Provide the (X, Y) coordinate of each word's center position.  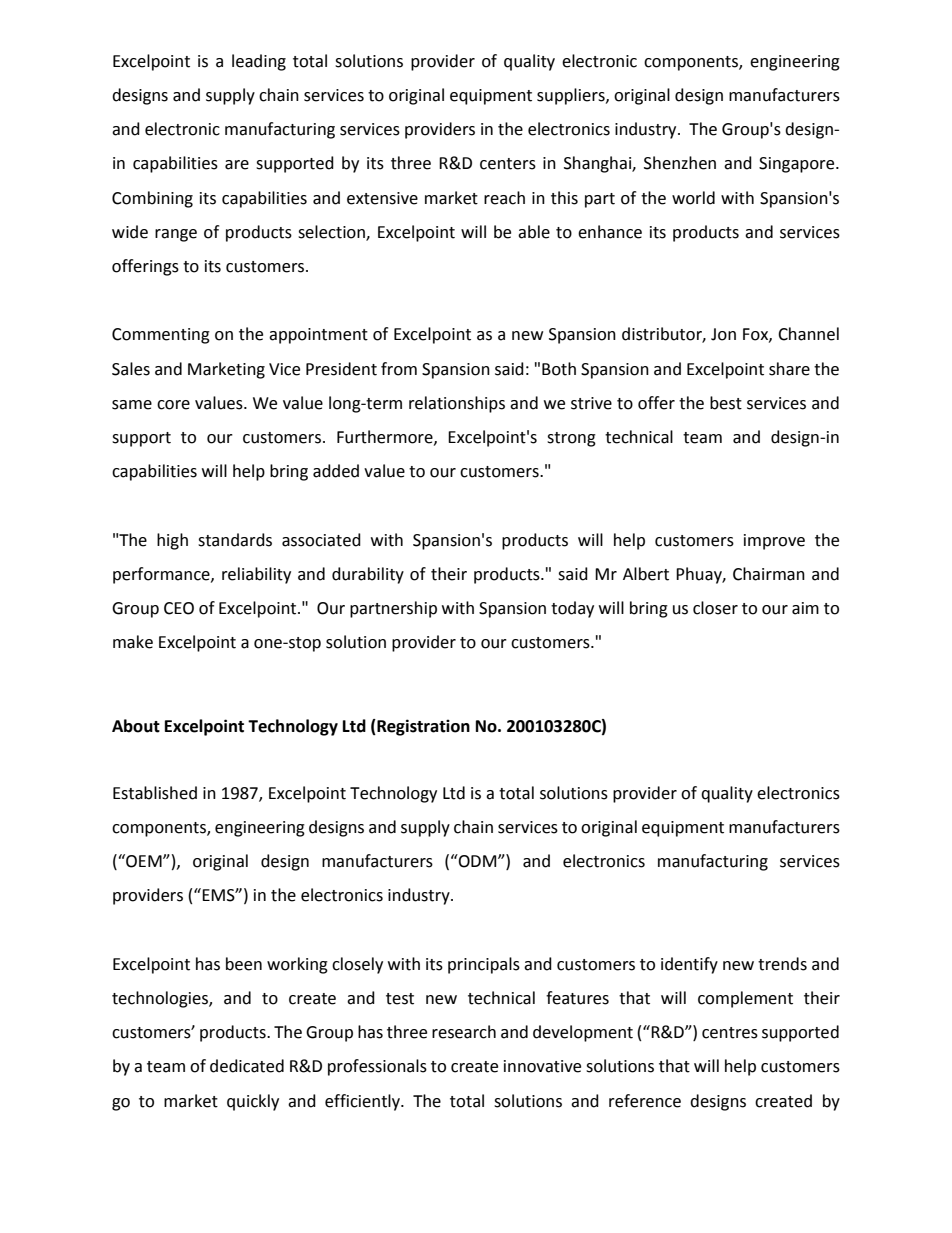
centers (508, 164)
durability (368, 575)
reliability (256, 575)
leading (259, 62)
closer (715, 608)
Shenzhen (680, 163)
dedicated (247, 1066)
